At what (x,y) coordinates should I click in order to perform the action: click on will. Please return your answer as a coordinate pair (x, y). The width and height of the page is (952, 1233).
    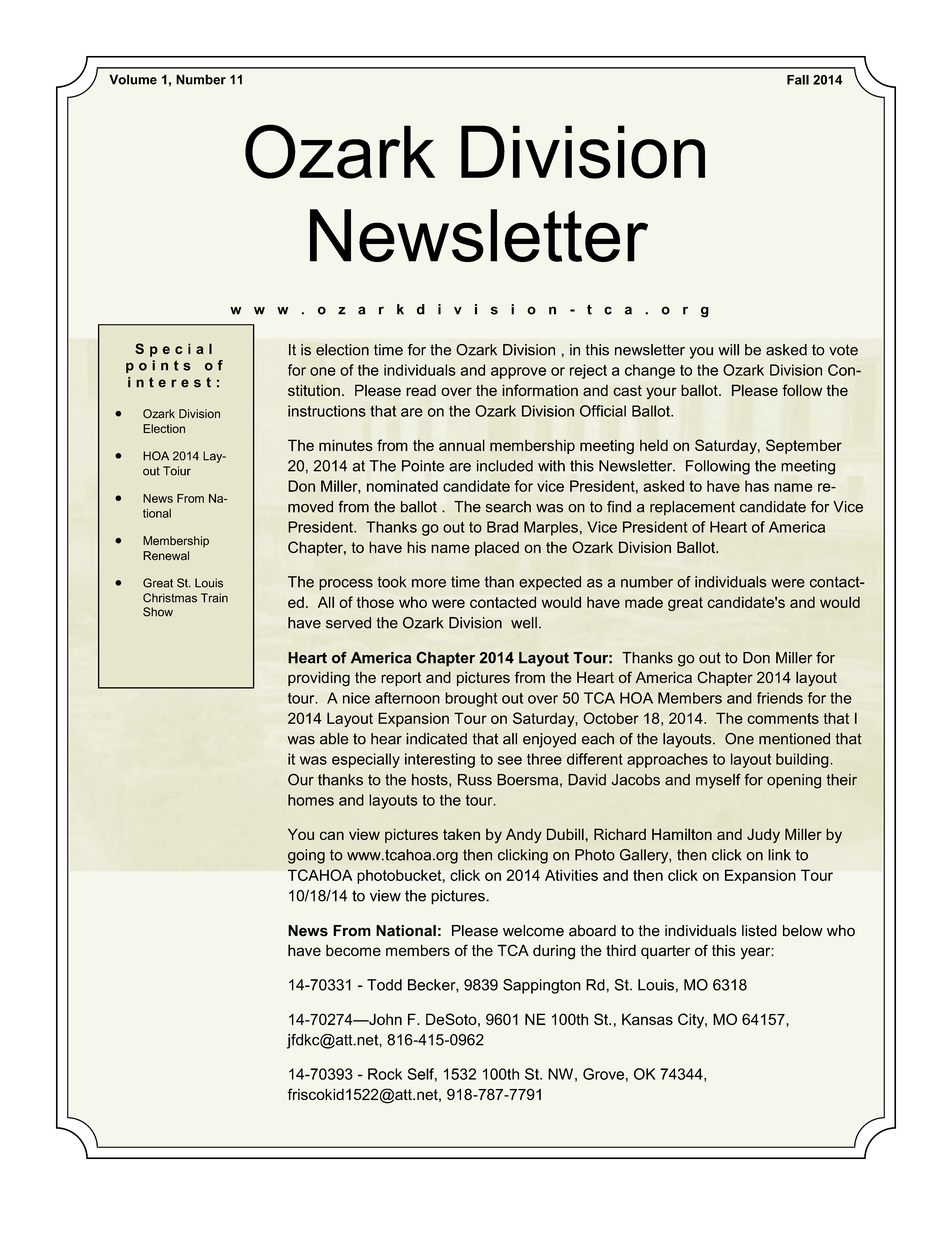
    Looking at the image, I should click on (728, 350).
